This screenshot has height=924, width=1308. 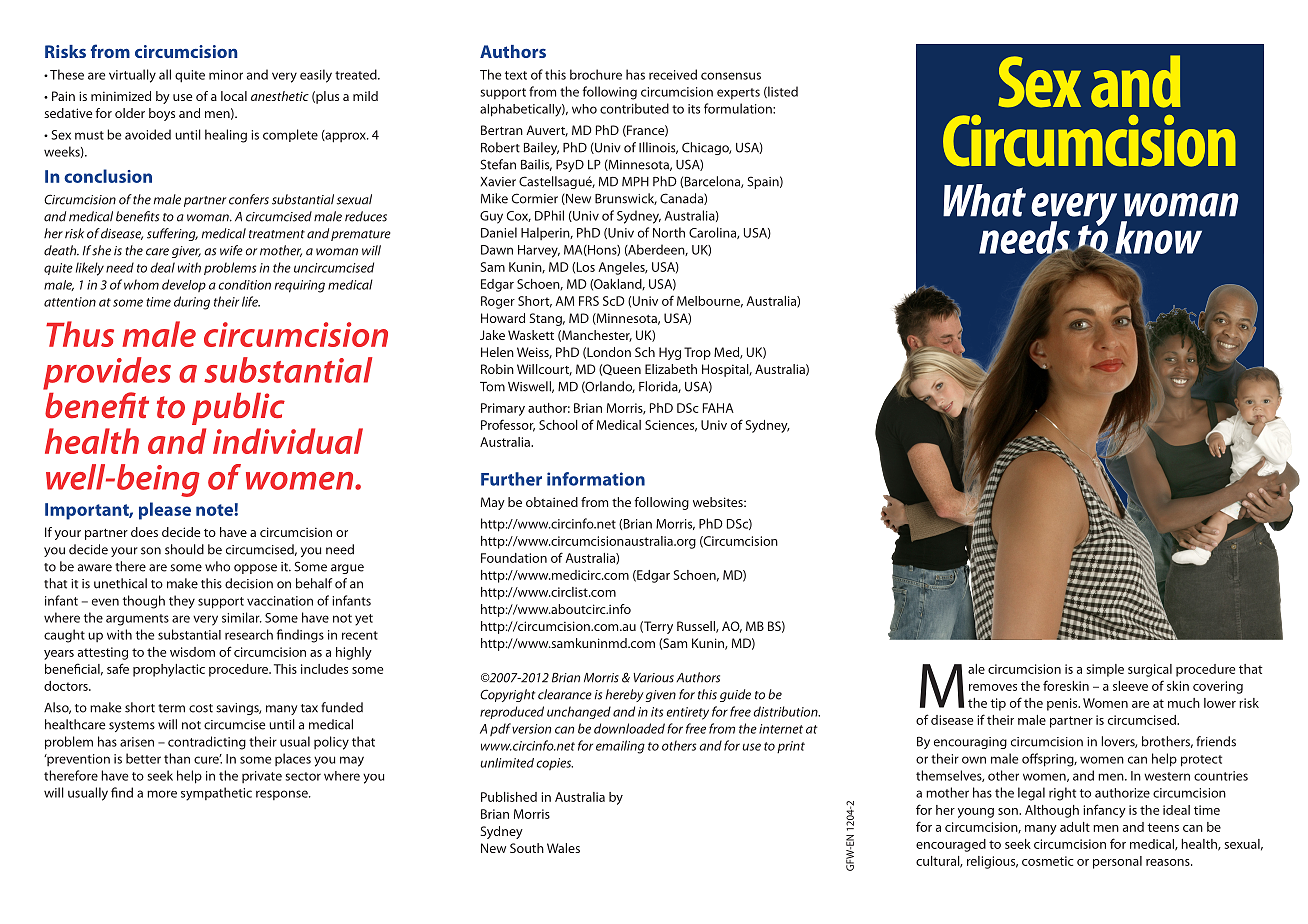 What do you see at coordinates (184, 549) in the screenshot?
I see `should` at bounding box center [184, 549].
